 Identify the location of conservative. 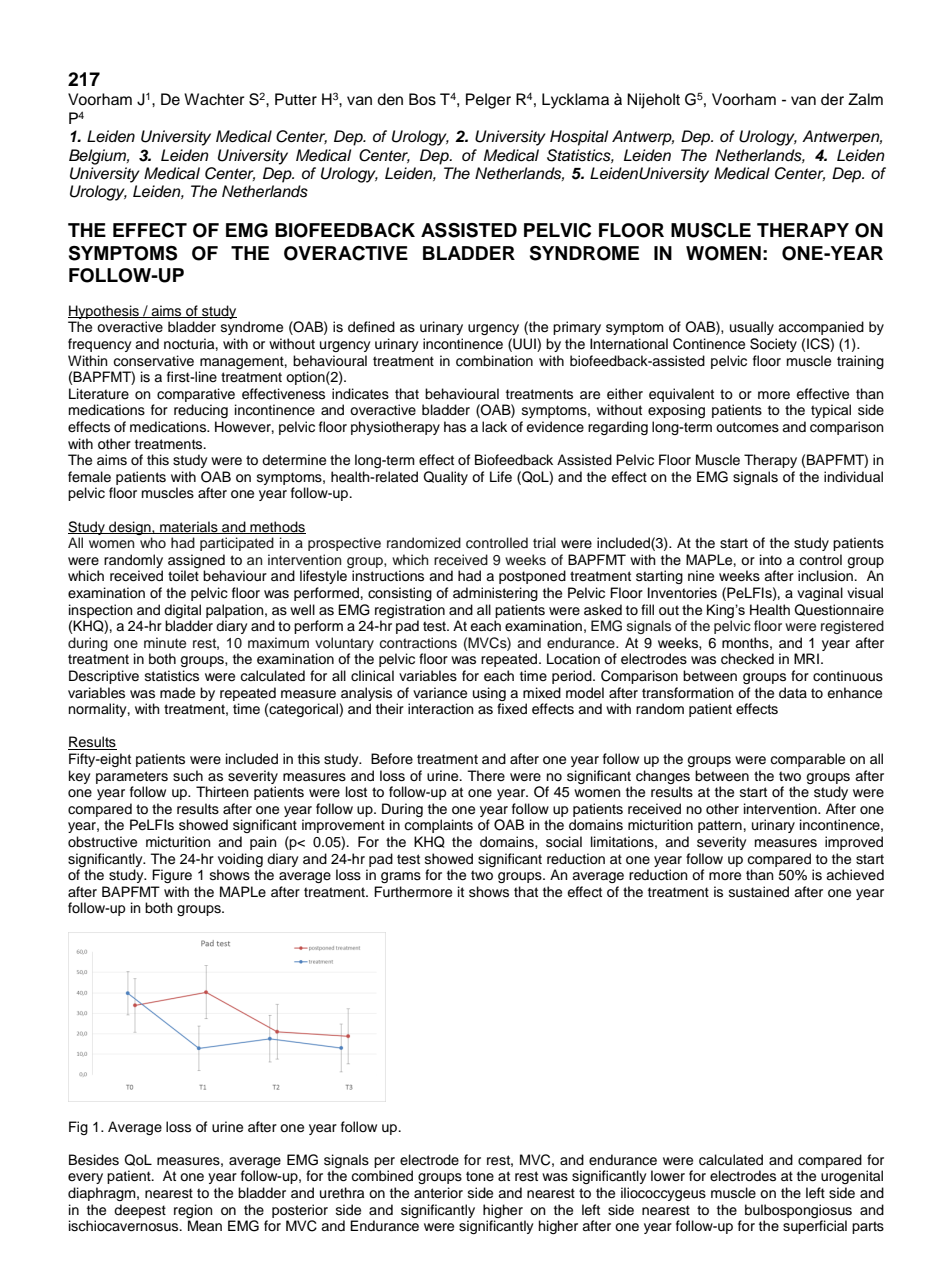
(153, 361).
